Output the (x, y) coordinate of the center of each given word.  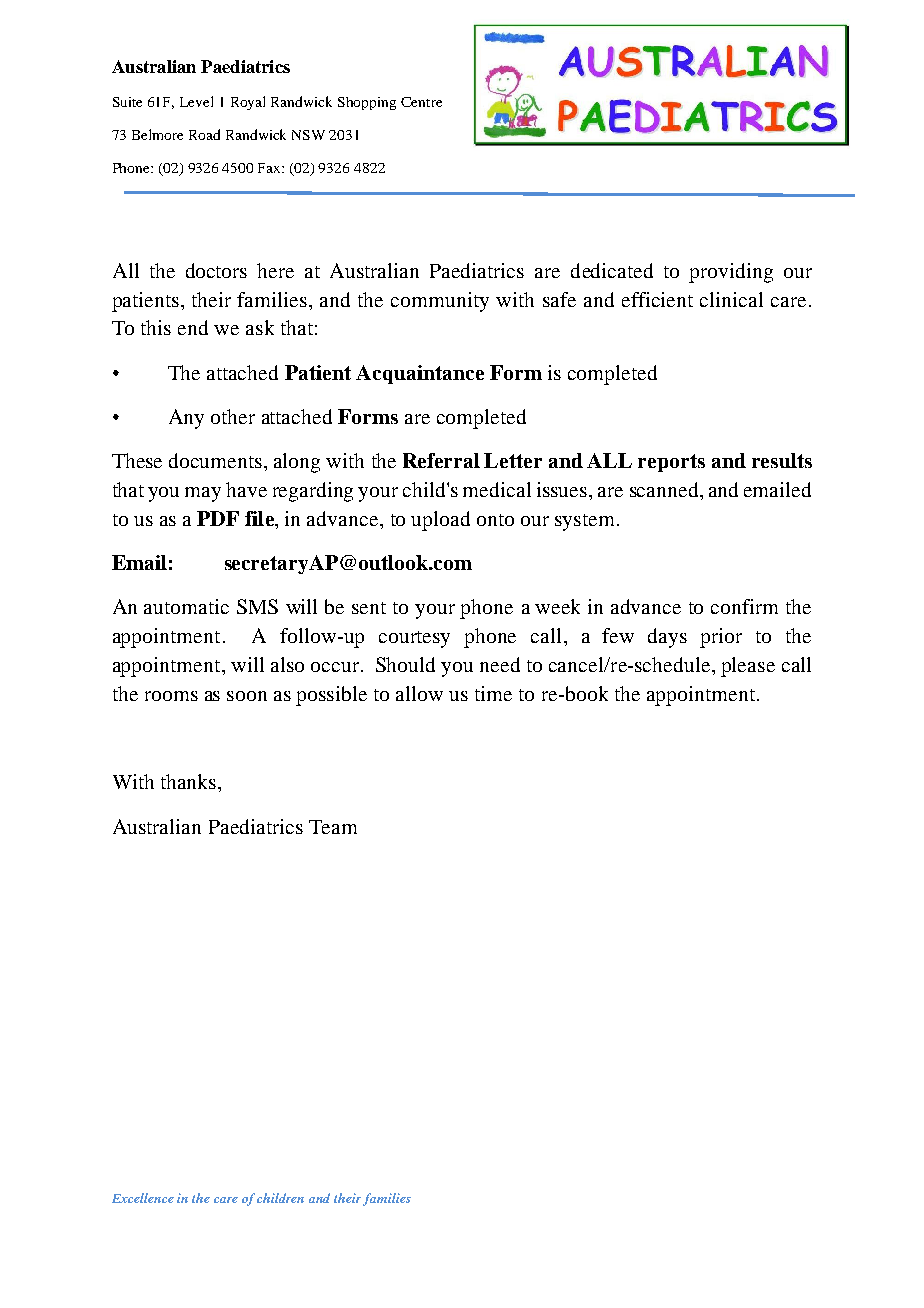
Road (204, 134)
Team (333, 827)
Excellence (143, 1198)
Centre (421, 102)
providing (731, 273)
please (748, 667)
